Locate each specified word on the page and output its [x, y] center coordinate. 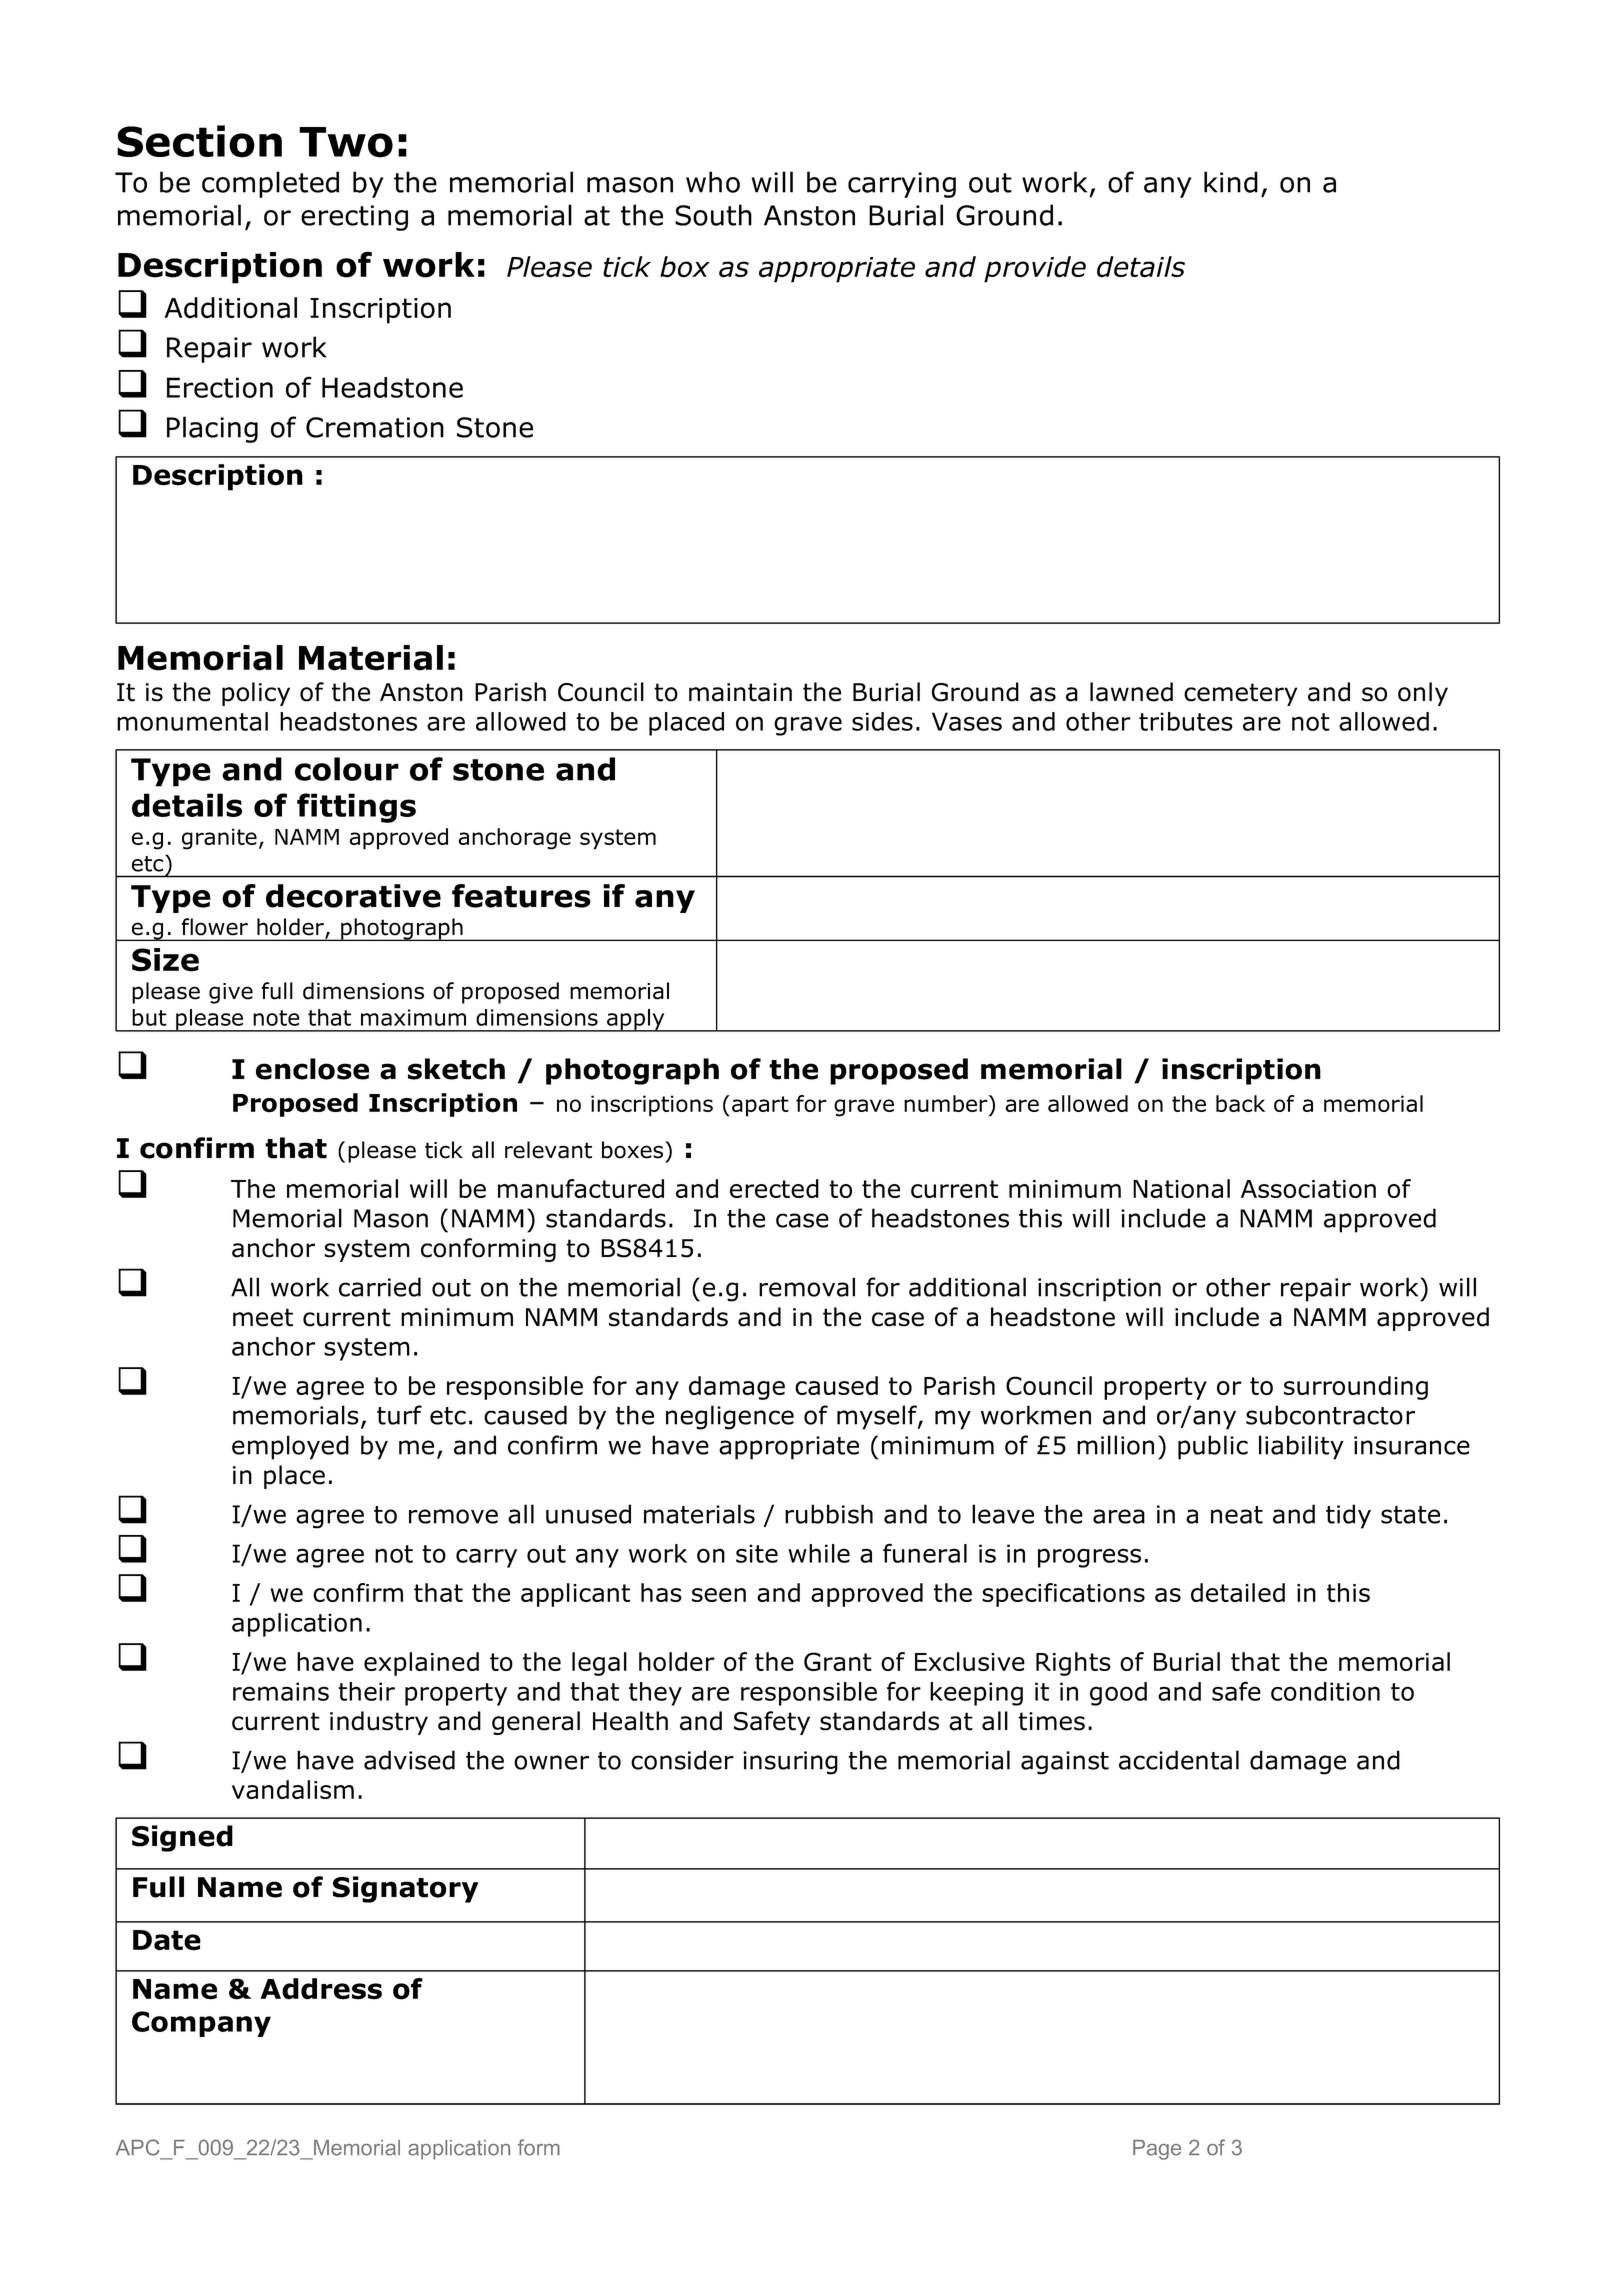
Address [321, 1989]
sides [882, 721]
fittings [356, 808]
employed [290, 1447]
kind [1231, 182]
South [713, 215]
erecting [354, 218]
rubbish [829, 1514]
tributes [1186, 721]
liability [1301, 1447]
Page [1157, 2150]
